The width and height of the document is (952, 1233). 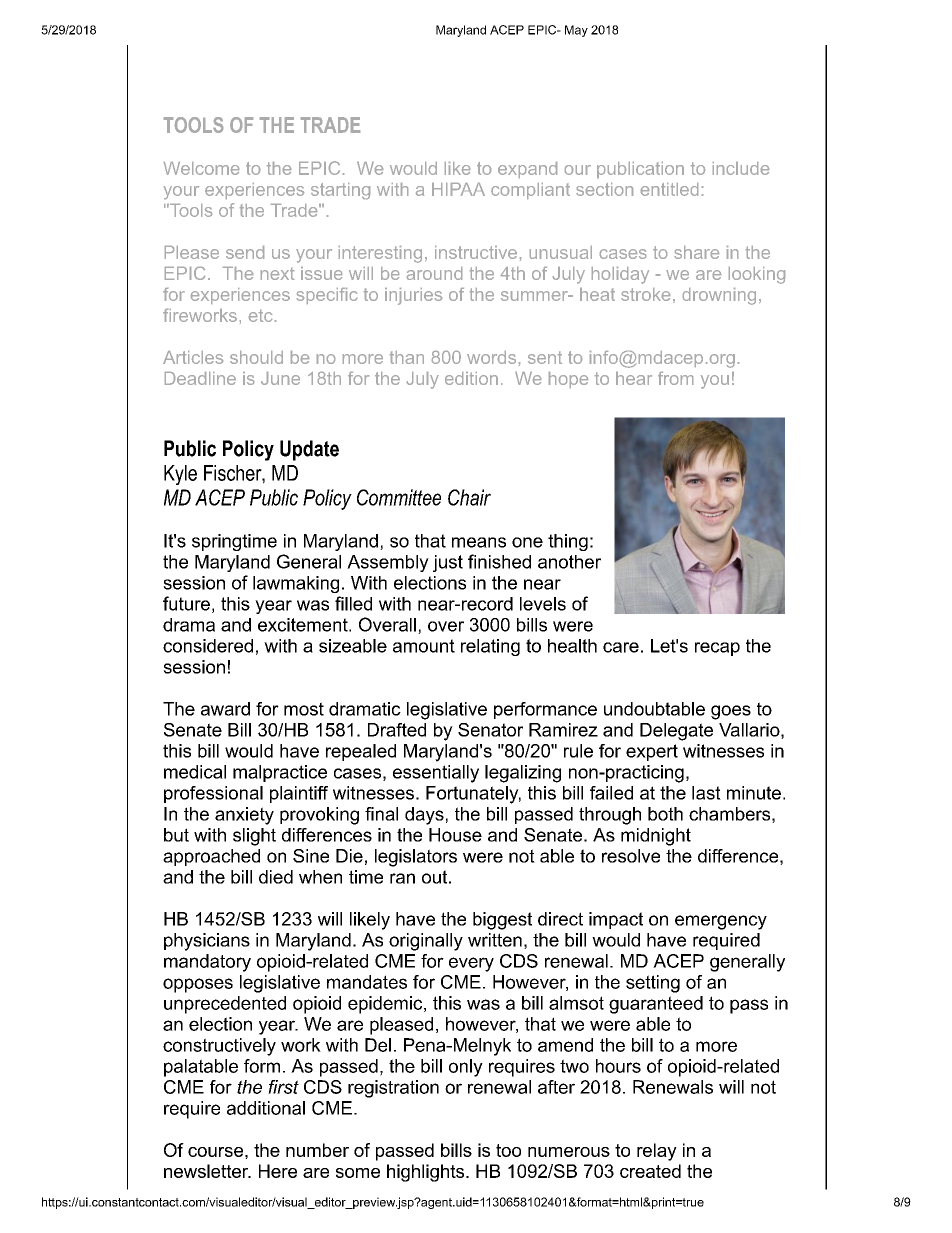 I want to click on edition, so click(x=471, y=378).
